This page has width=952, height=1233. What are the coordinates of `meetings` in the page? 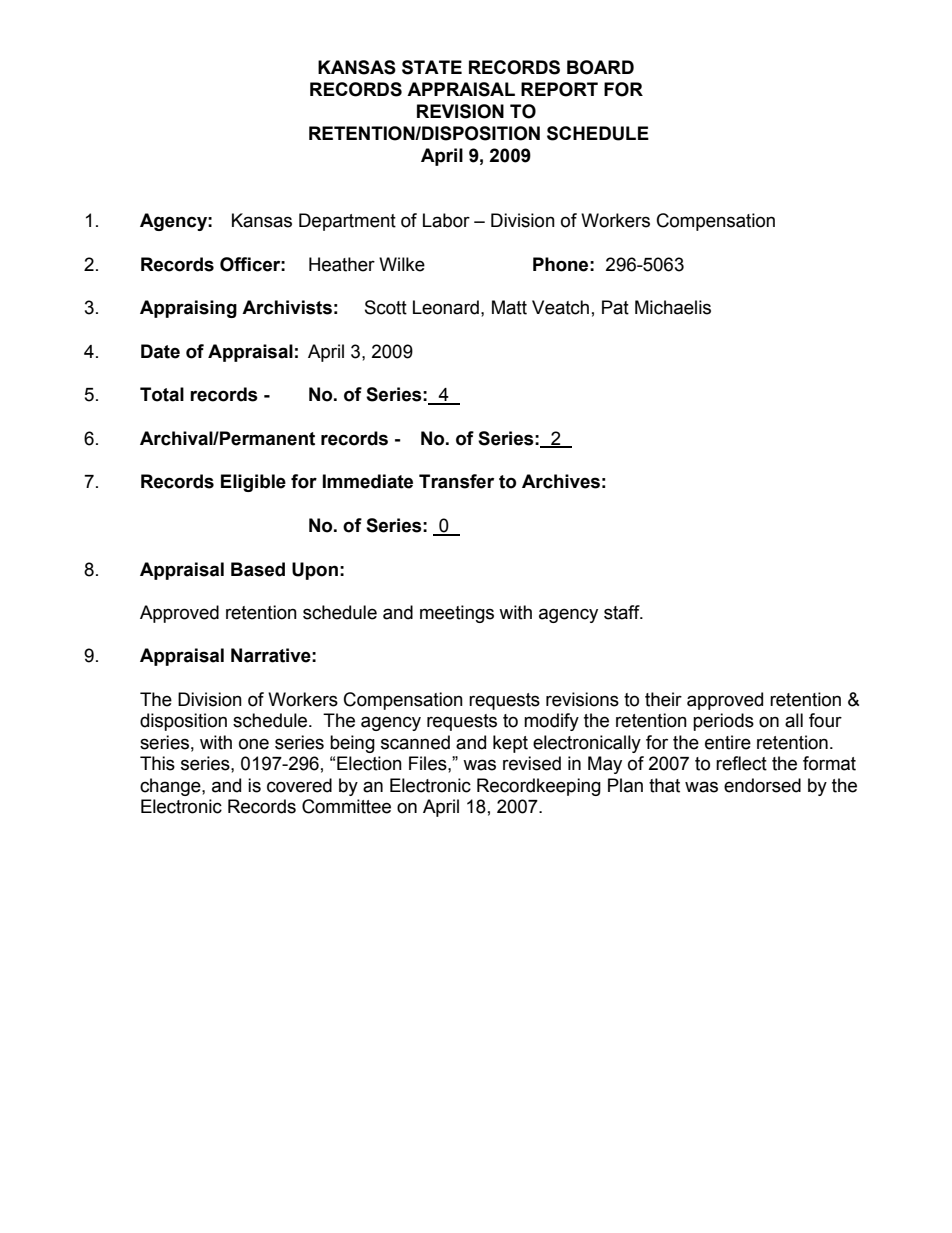 It's located at (457, 614).
